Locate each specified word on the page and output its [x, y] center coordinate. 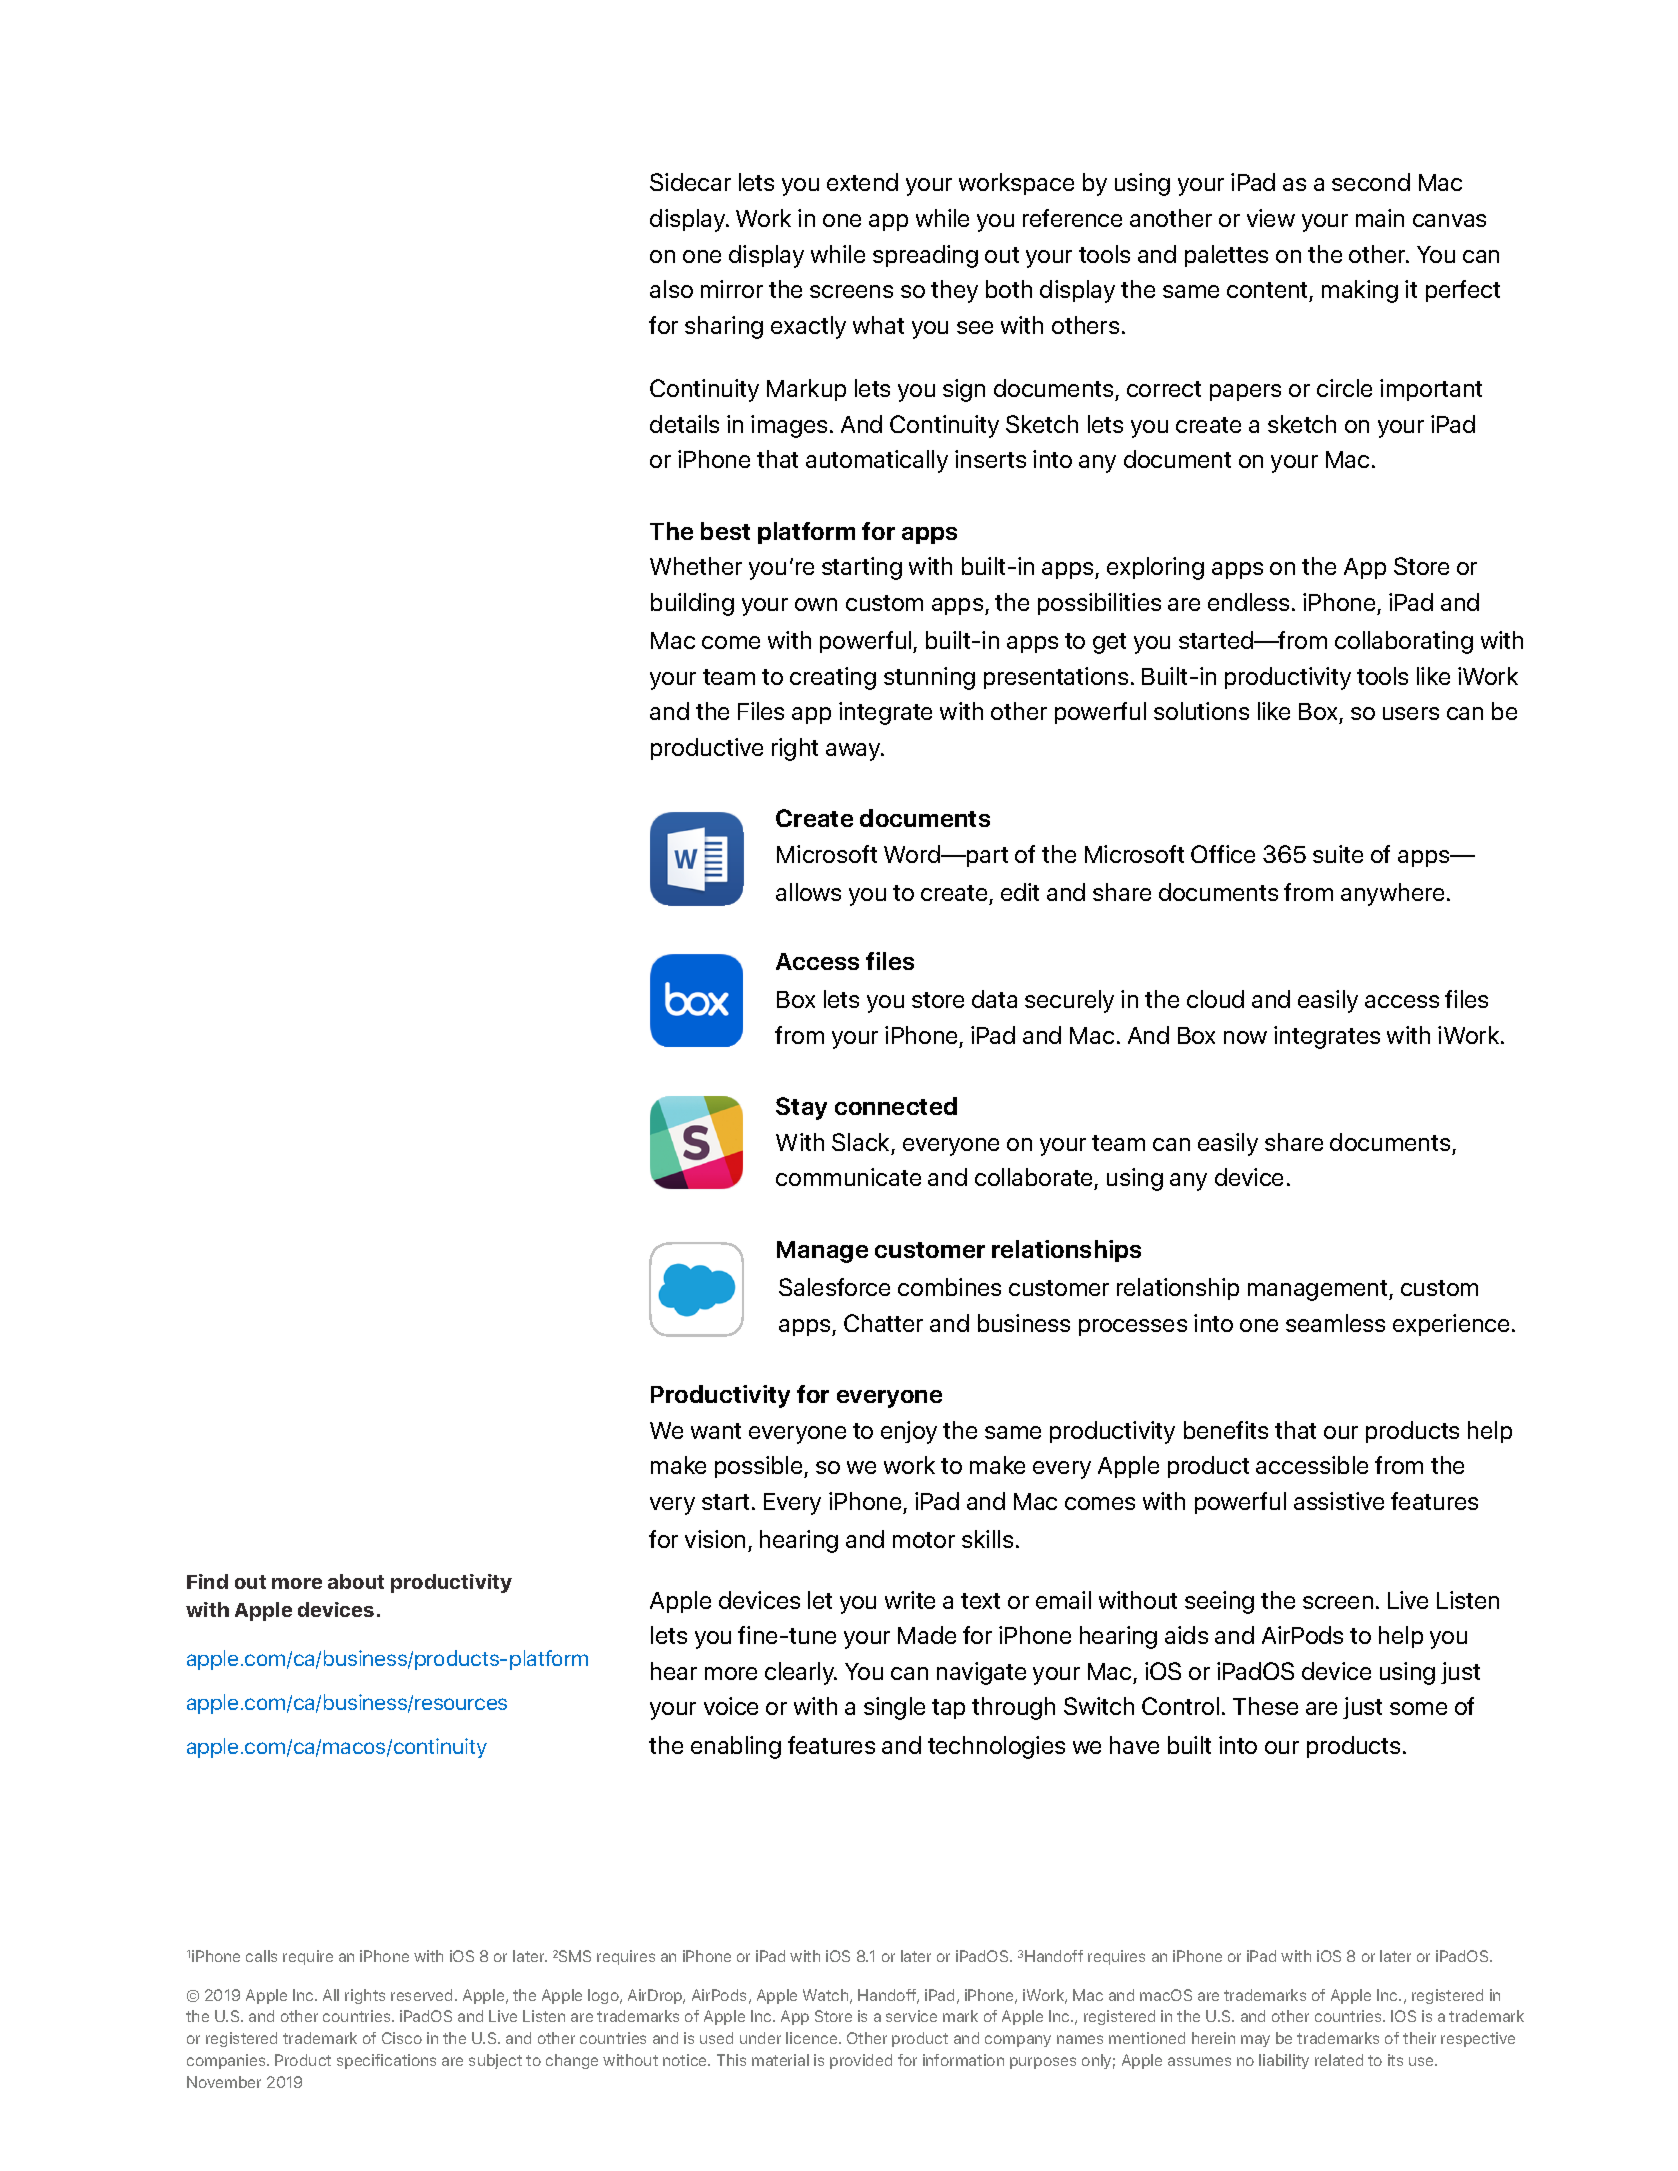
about [356, 1581]
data [994, 999]
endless [1248, 602]
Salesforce [834, 1287]
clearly [801, 1673]
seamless [1335, 1323]
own [816, 604]
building [692, 604]
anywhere [1392, 894]
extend [862, 182]
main [1380, 218]
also [671, 289]
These [1265, 1706]
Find [207, 1581]
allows [808, 892]
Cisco [402, 2038]
